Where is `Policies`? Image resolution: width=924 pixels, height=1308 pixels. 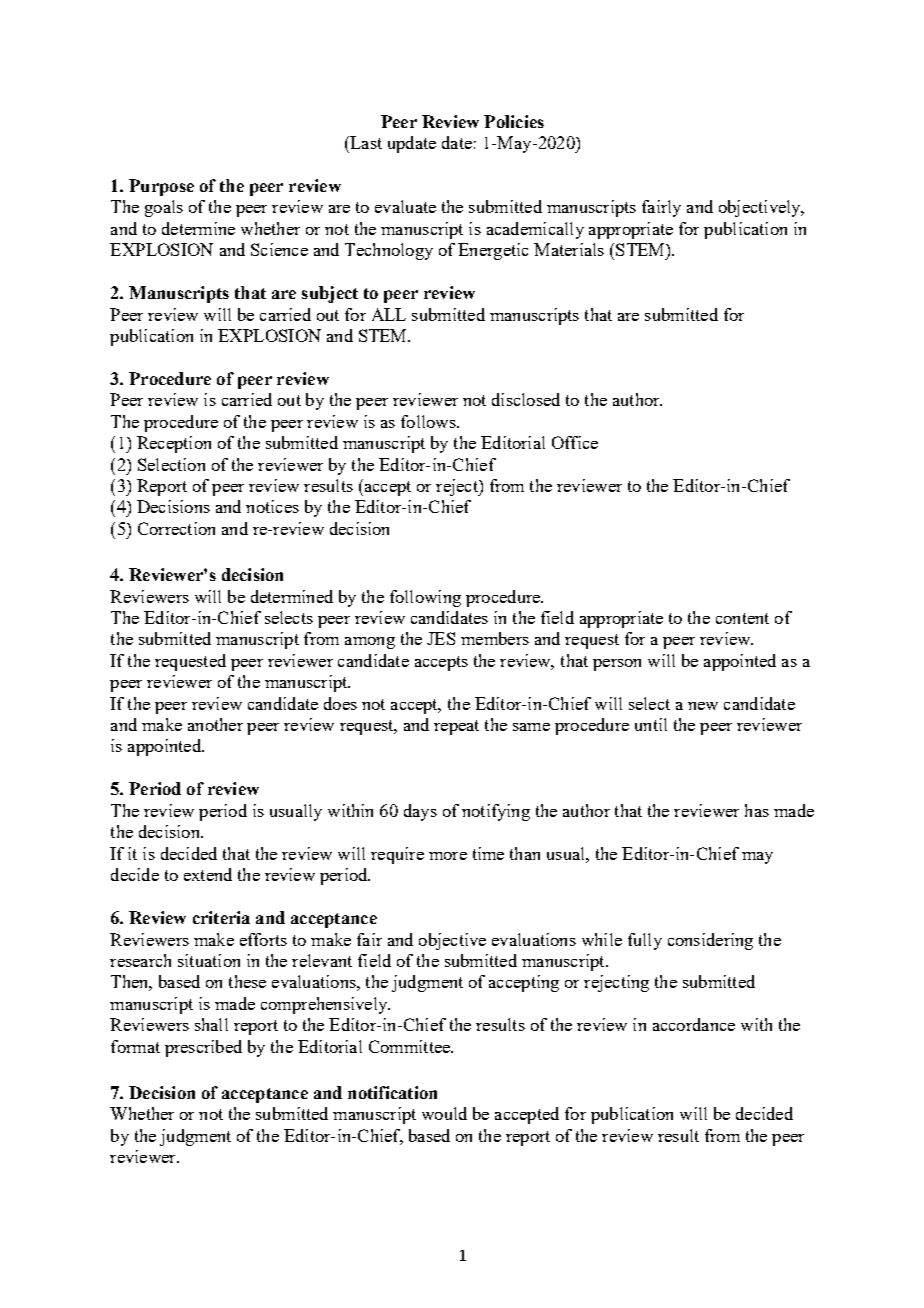 Policies is located at coordinates (514, 121).
